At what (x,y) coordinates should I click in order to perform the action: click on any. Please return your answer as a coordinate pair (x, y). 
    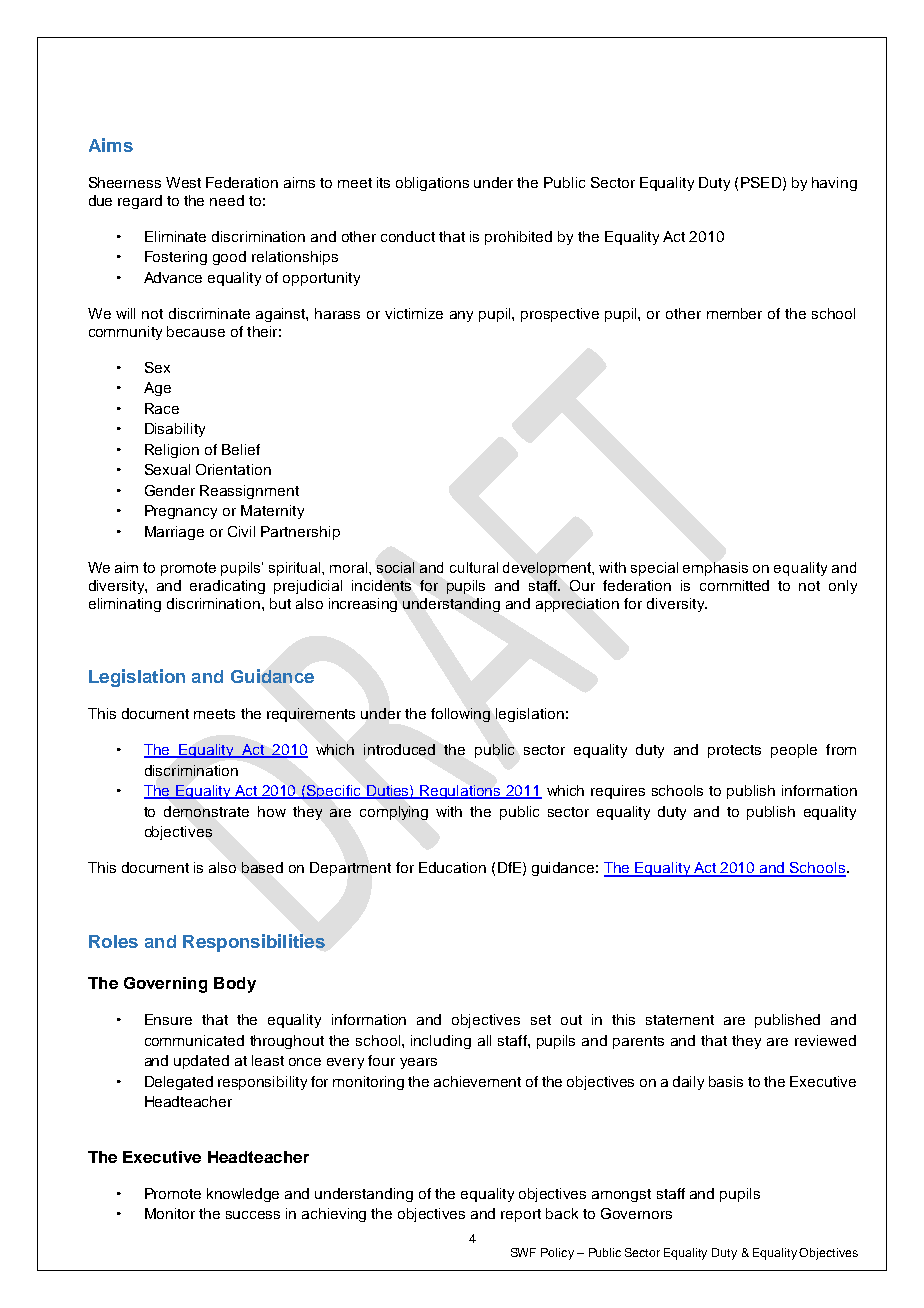
    Looking at the image, I should click on (461, 316).
